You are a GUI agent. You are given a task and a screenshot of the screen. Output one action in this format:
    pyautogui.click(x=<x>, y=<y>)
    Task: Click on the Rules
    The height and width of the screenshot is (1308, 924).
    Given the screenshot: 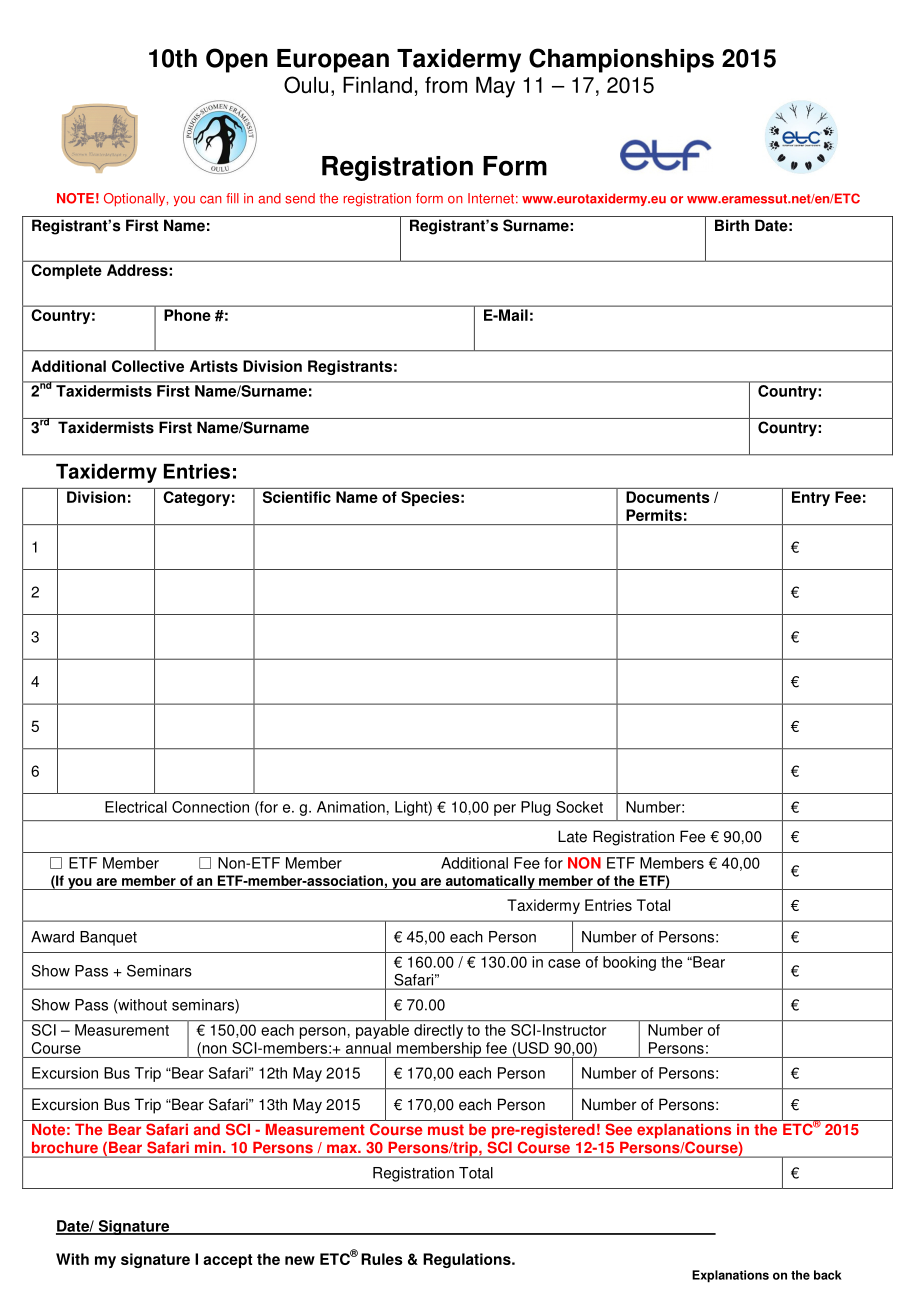 What is the action you would take?
    pyautogui.click(x=382, y=1259)
